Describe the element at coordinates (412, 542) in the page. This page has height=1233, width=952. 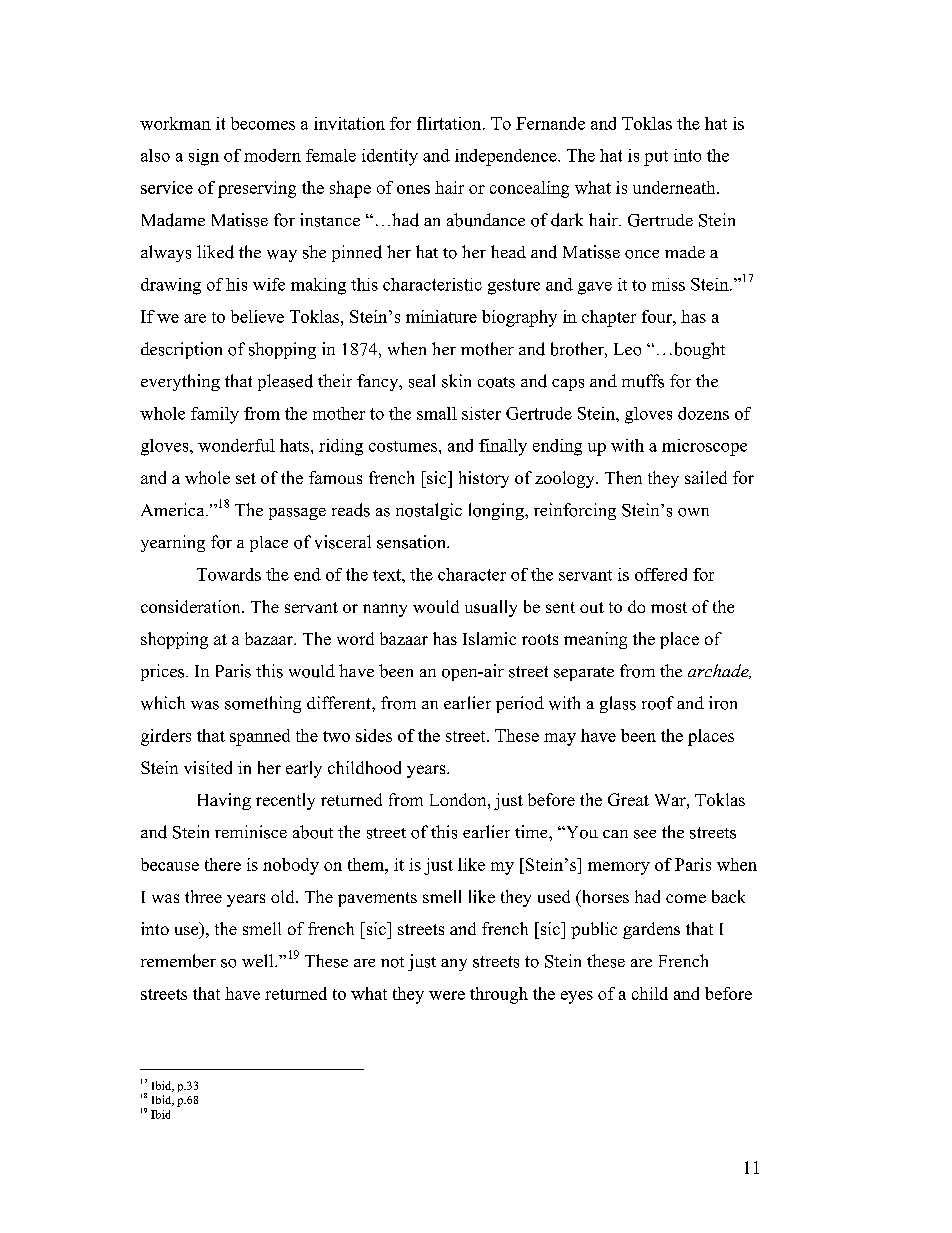
I see `sensation` at that location.
